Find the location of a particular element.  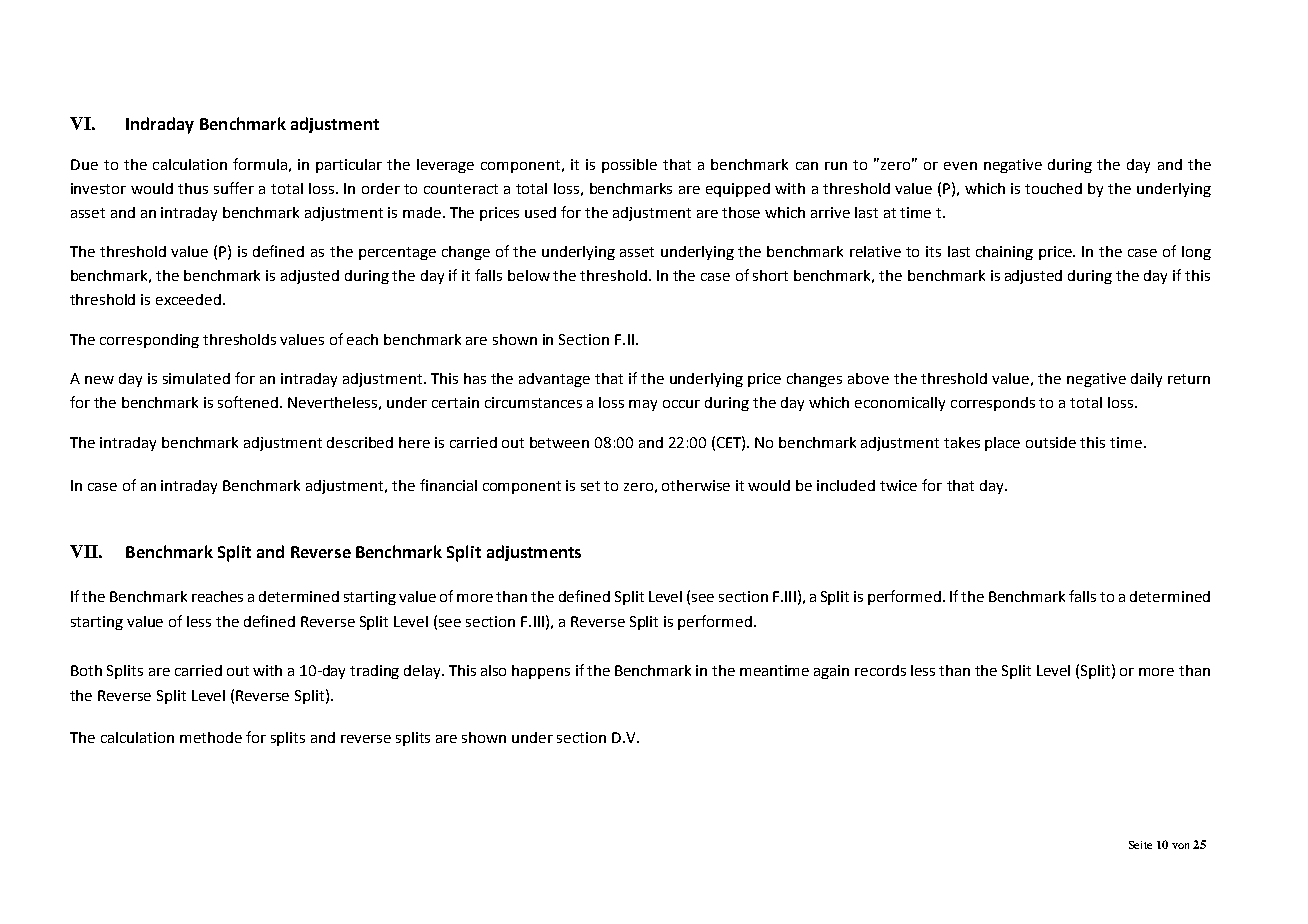

otherwise is located at coordinates (696, 485).
